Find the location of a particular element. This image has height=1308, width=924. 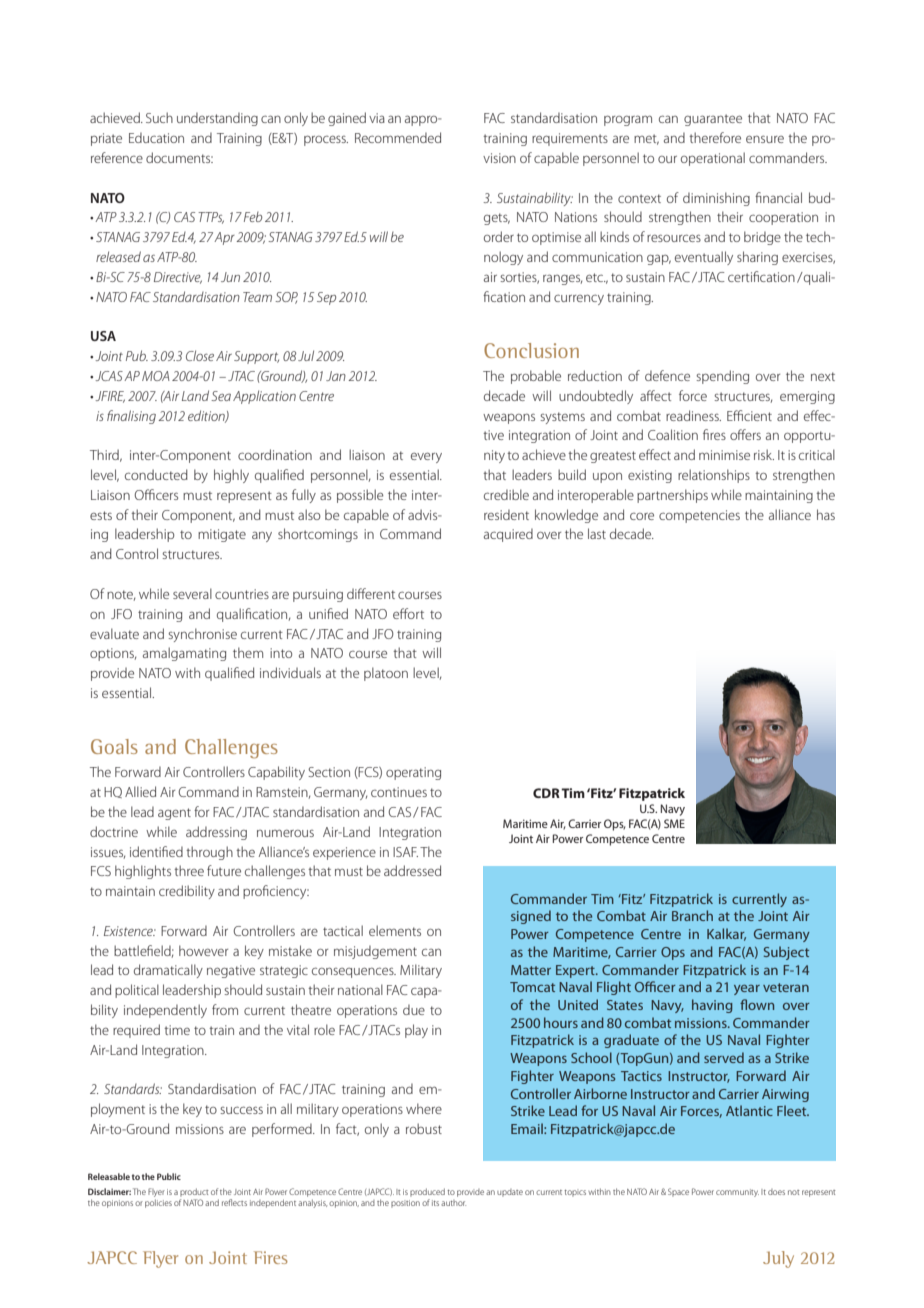

understanding is located at coordinates (217, 119).
